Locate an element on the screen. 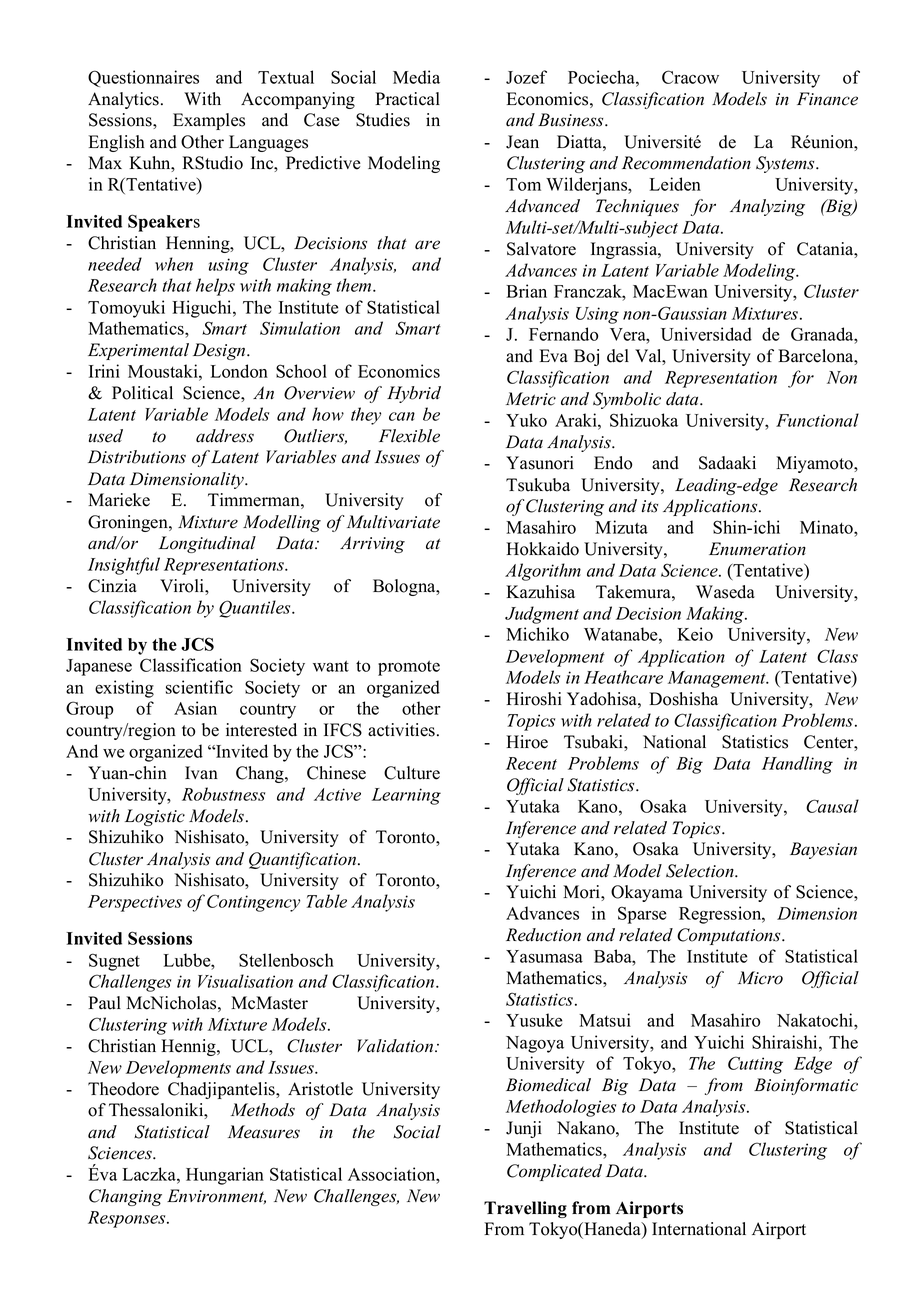 This screenshot has height=1308, width=924. Practical is located at coordinates (407, 99).
